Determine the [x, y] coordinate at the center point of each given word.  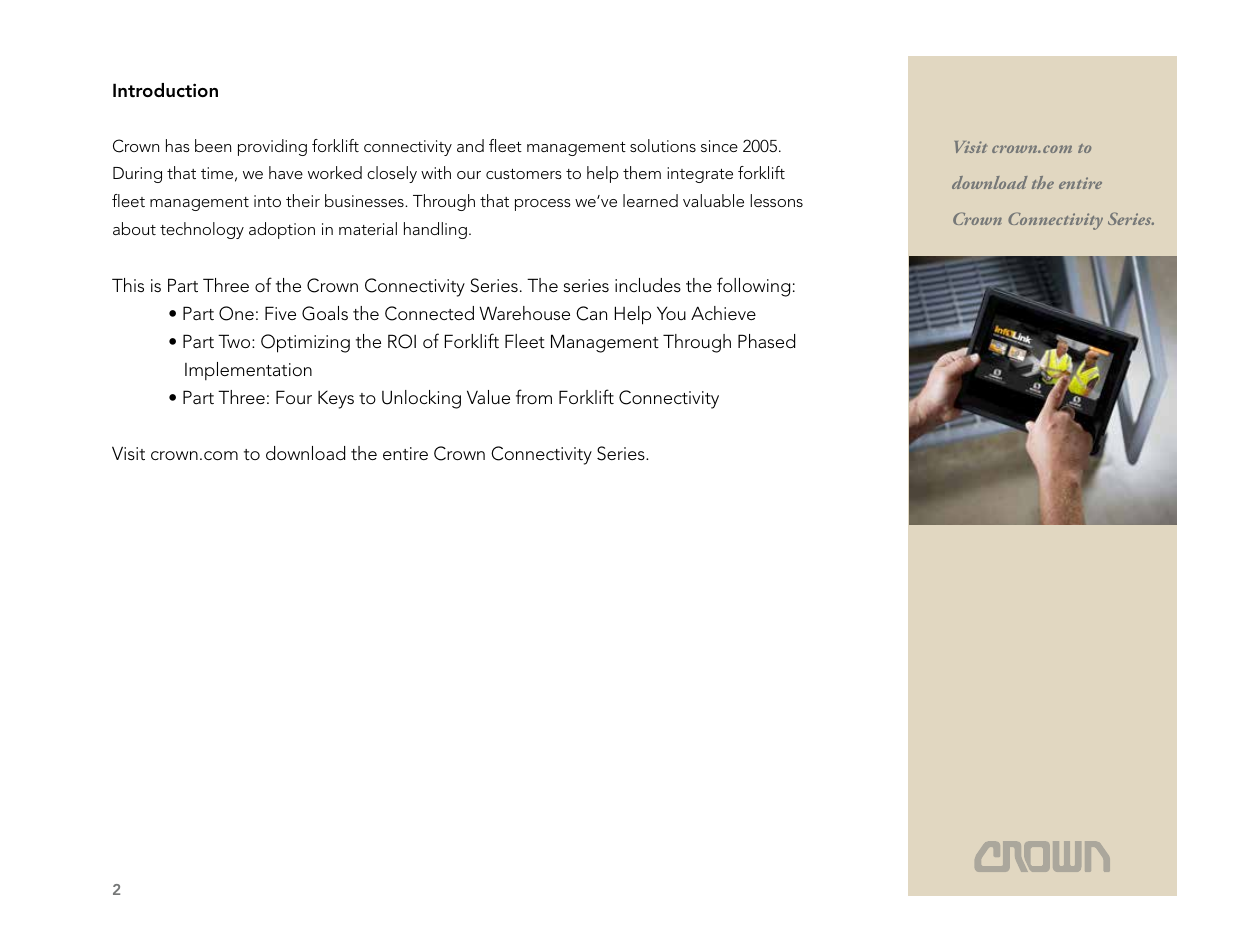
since [719, 146]
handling [435, 230]
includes [648, 285]
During [137, 175]
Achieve [723, 313]
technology [202, 230]
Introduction [165, 90]
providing [272, 147]
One [236, 313]
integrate [700, 175]
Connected [429, 313]
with [436, 172]
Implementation [248, 371]
